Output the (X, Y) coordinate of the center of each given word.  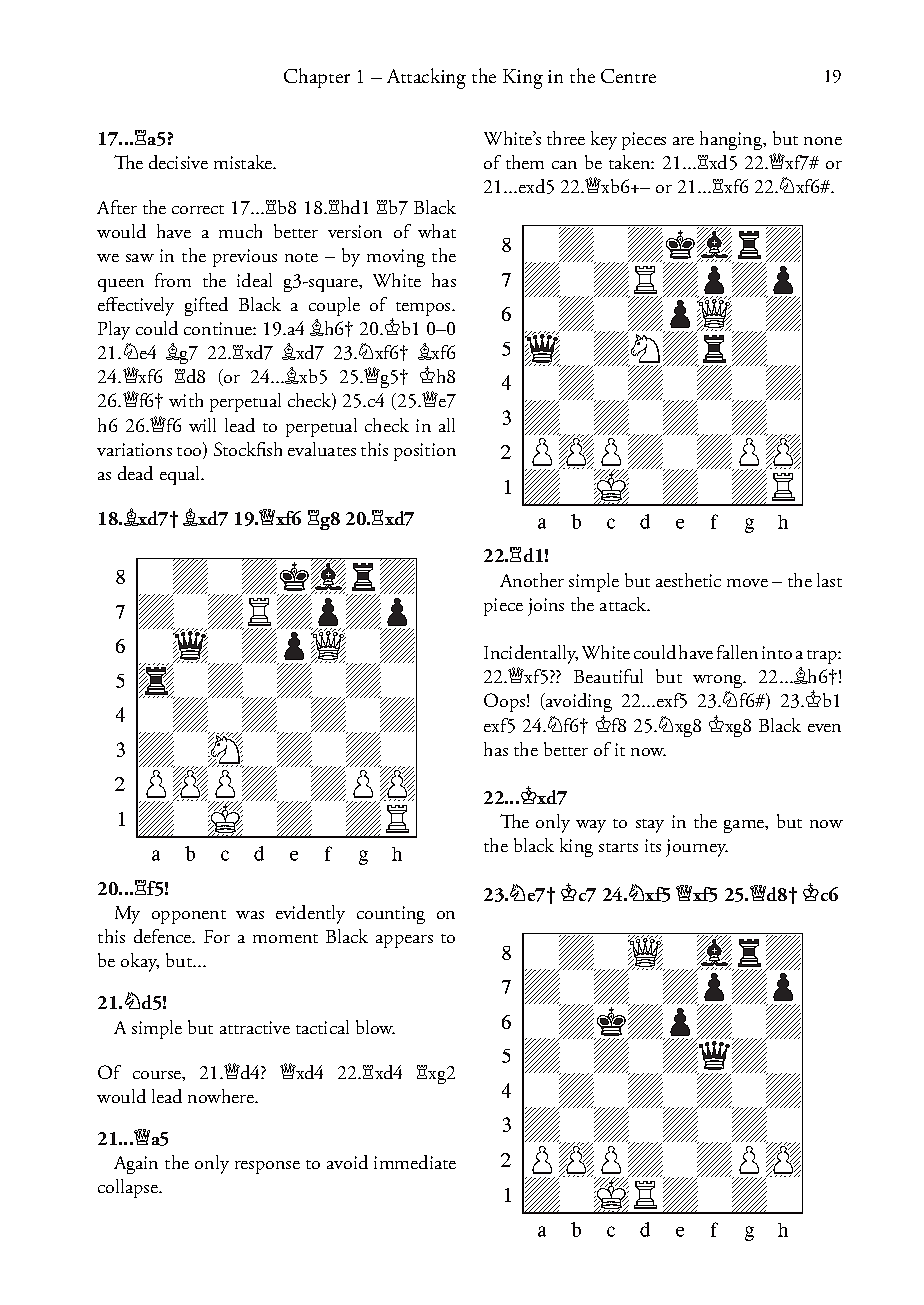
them (525, 162)
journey (697, 848)
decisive (178, 162)
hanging (732, 140)
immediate (415, 1162)
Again (136, 1165)
